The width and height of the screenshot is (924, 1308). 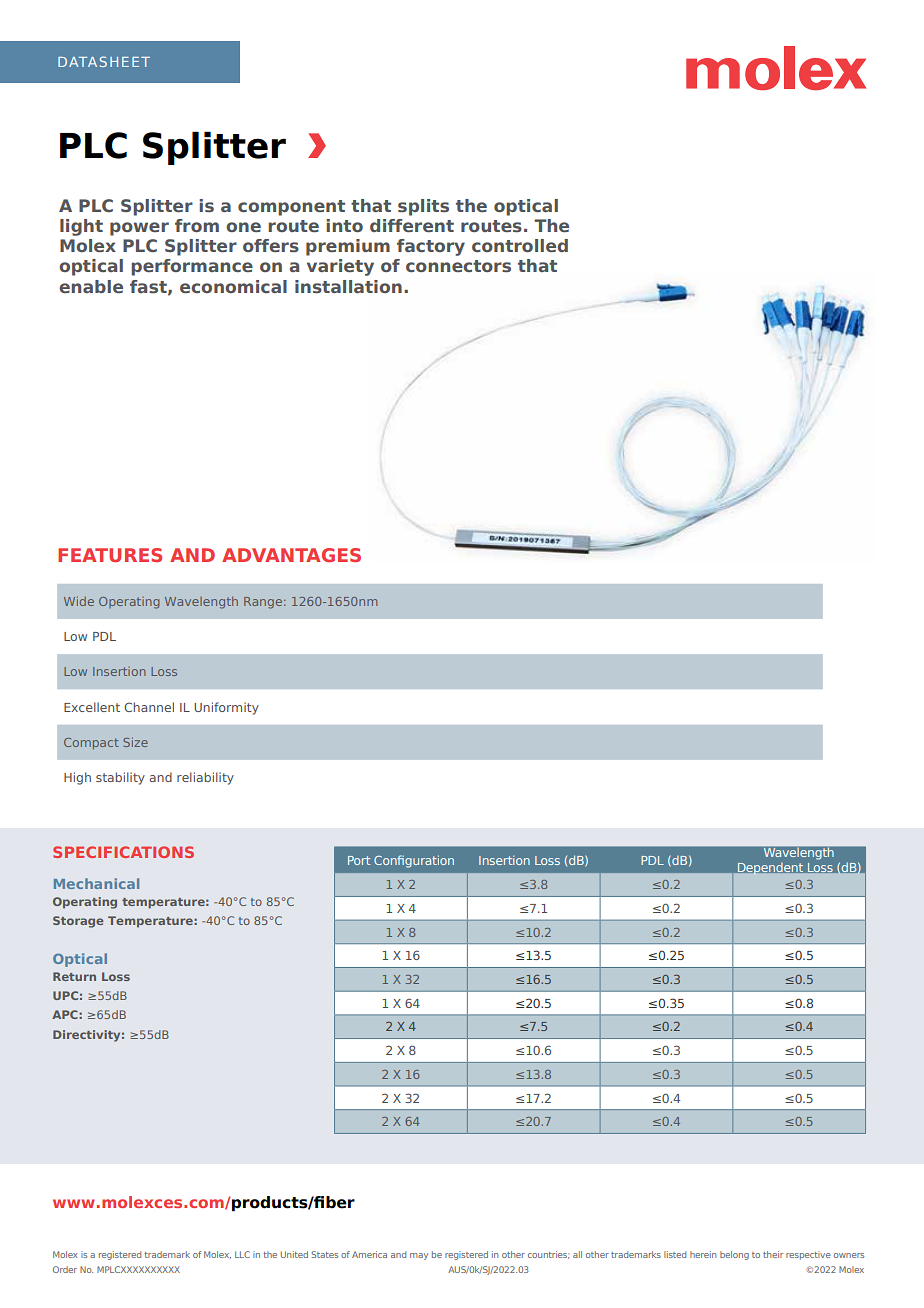 What do you see at coordinates (110, 555) in the screenshot?
I see `FEATURES` at bounding box center [110, 555].
